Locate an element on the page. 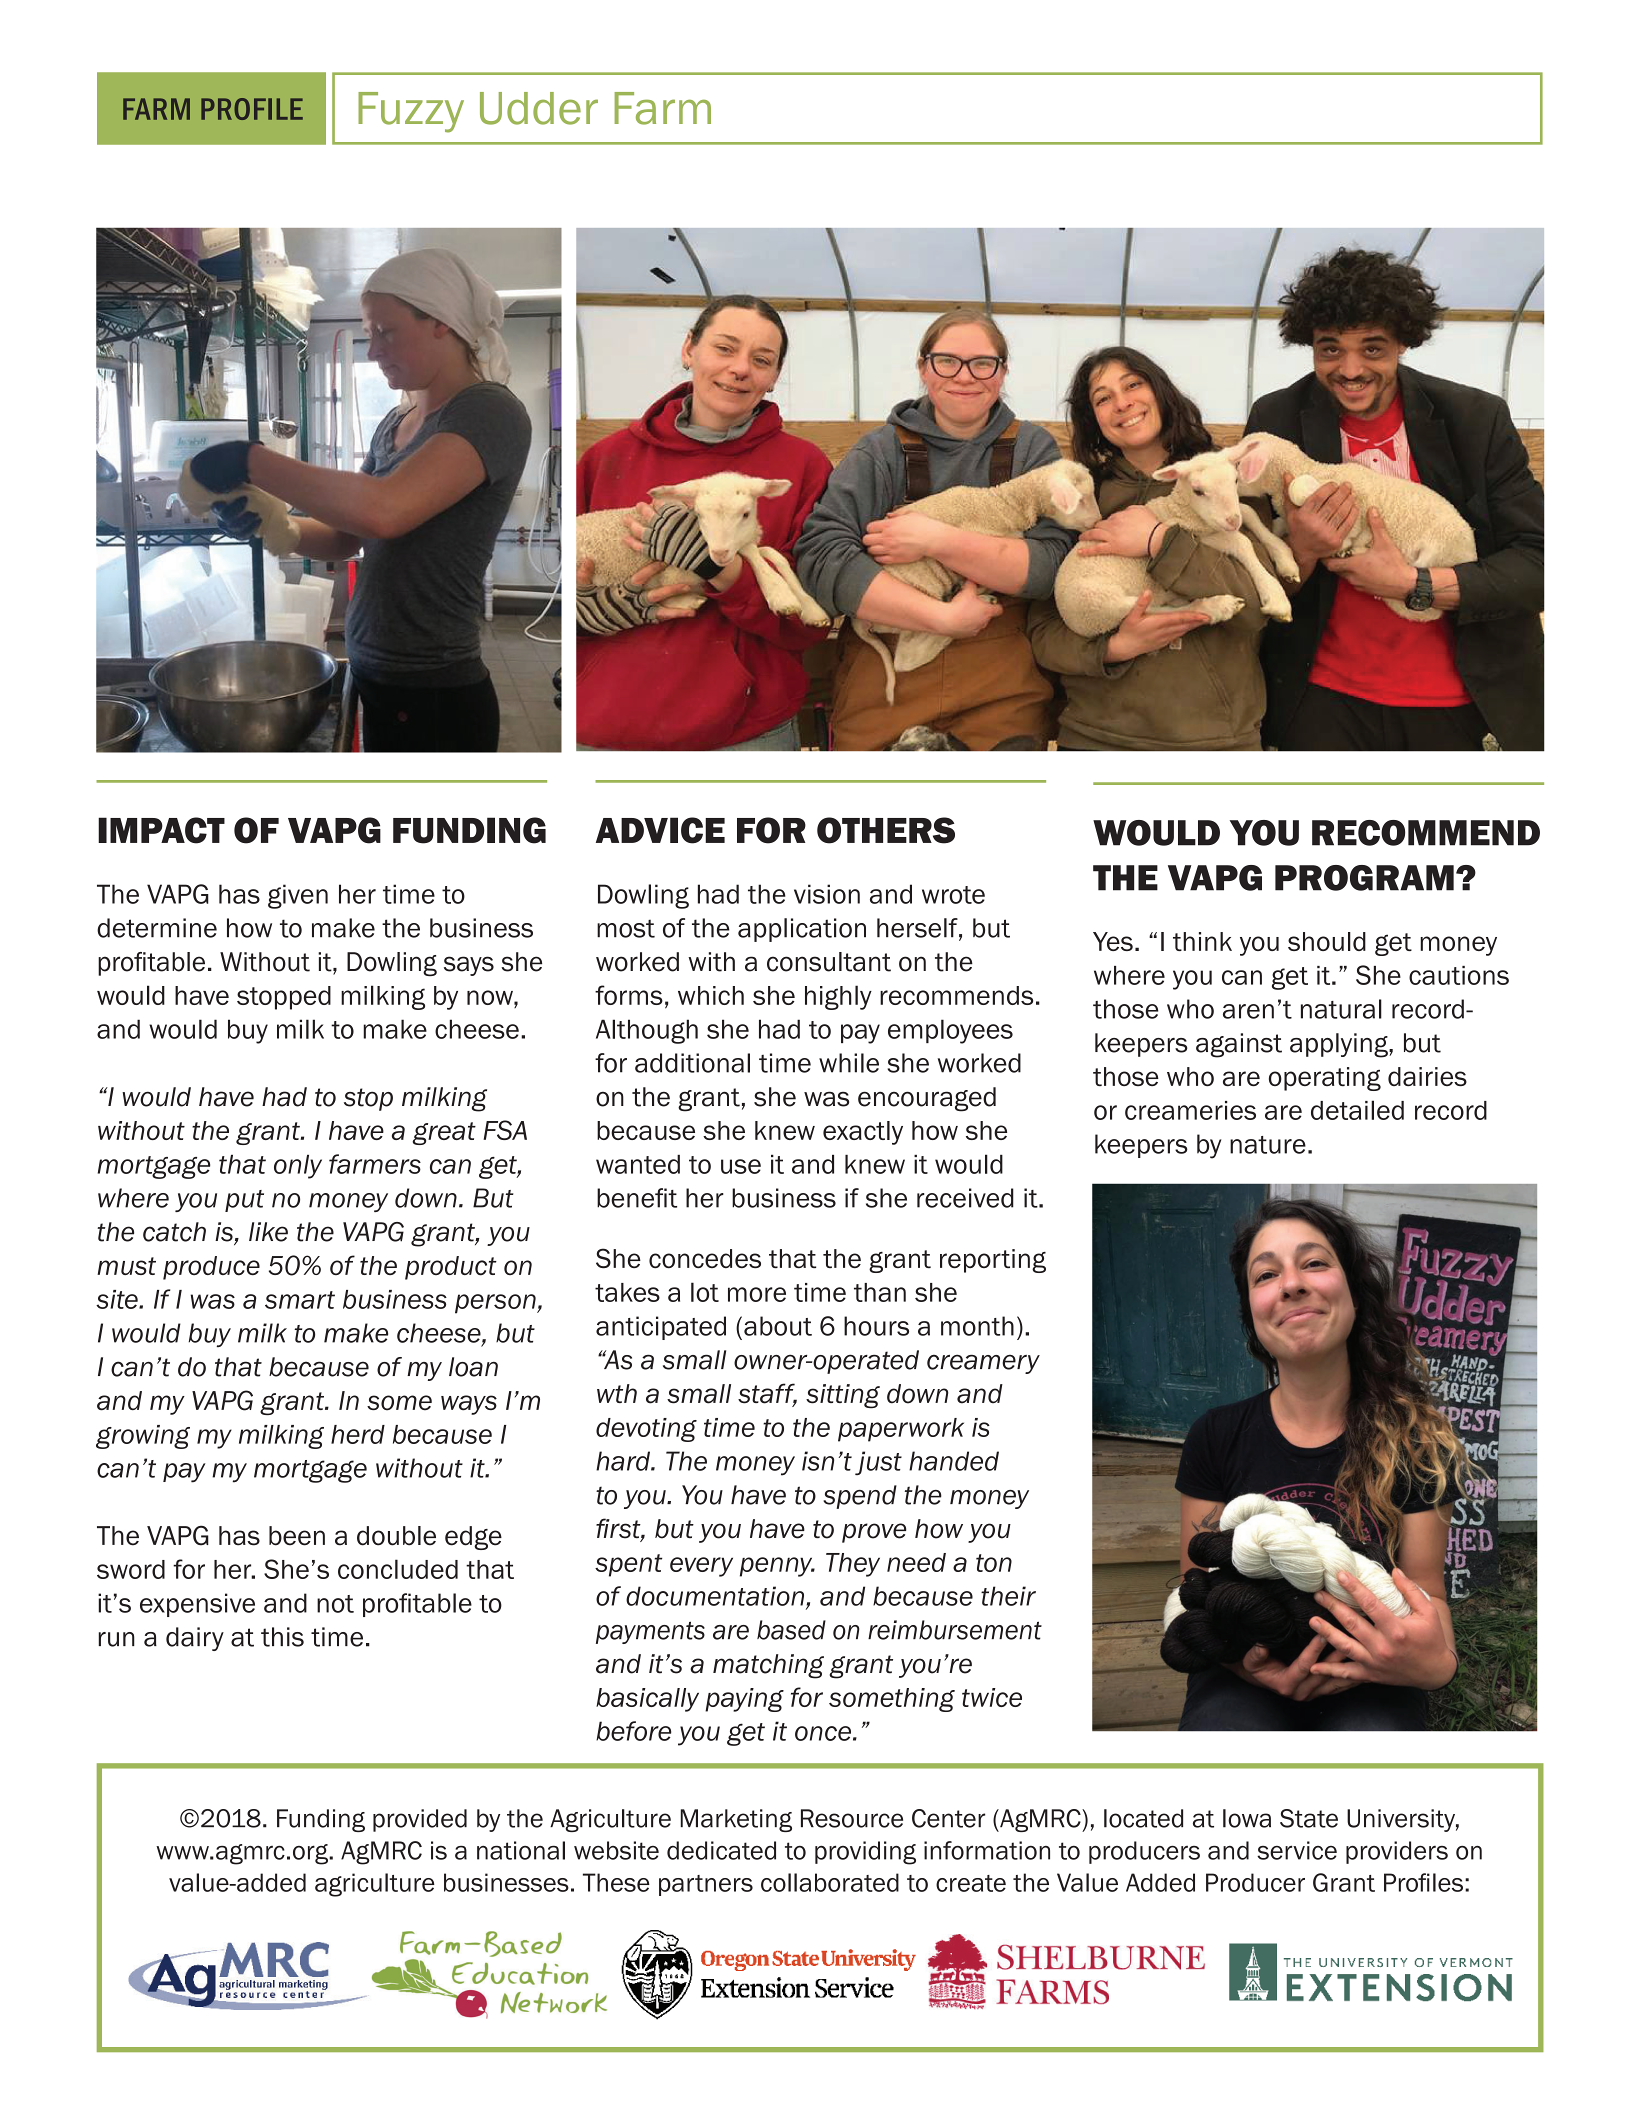  natural is located at coordinates (1341, 1009).
